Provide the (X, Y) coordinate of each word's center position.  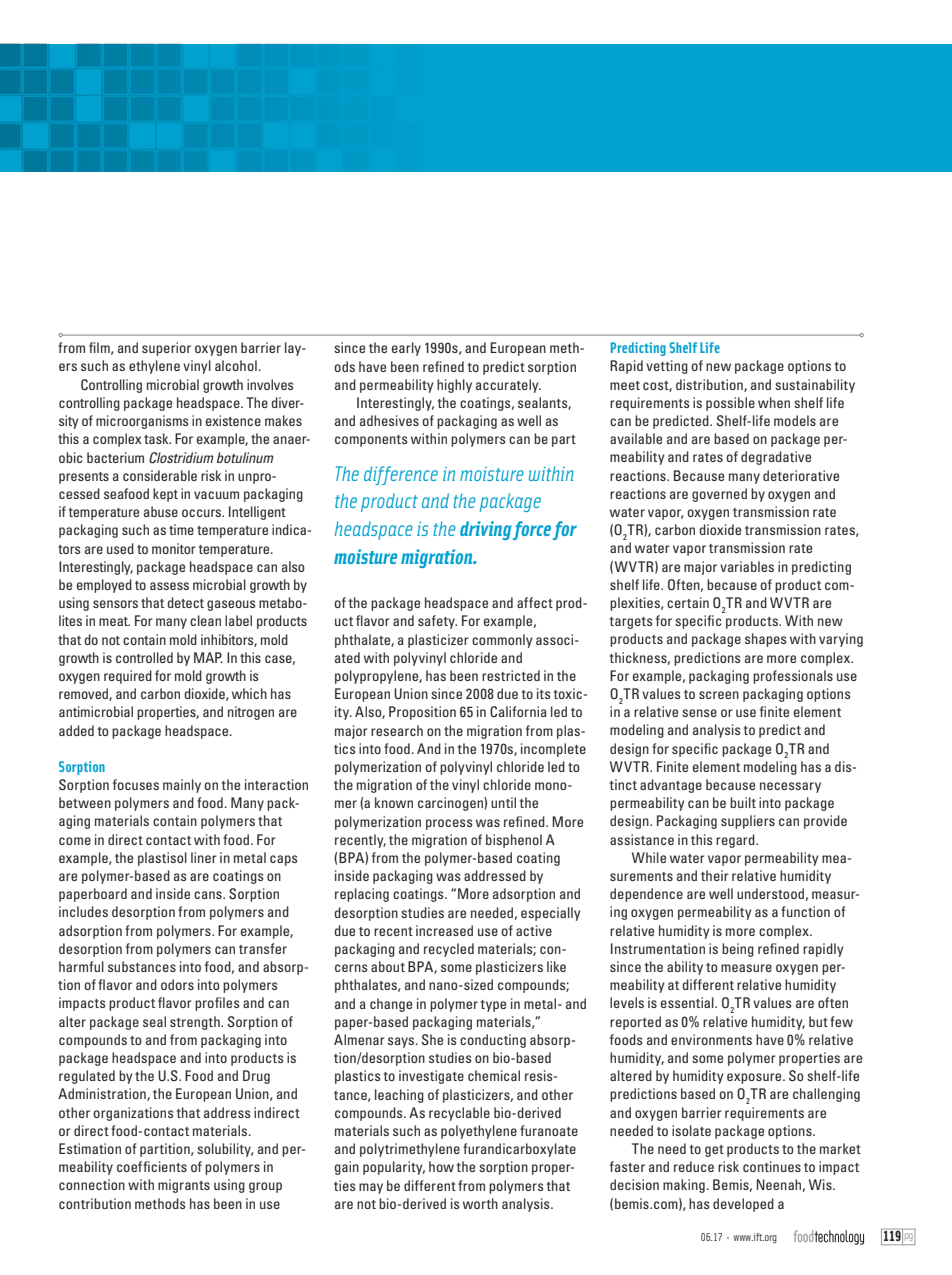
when (774, 402)
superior (166, 349)
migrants (184, 1186)
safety (437, 622)
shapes (765, 640)
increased (444, 930)
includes (83, 911)
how (441, 1166)
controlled (144, 657)
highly (454, 386)
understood (770, 893)
